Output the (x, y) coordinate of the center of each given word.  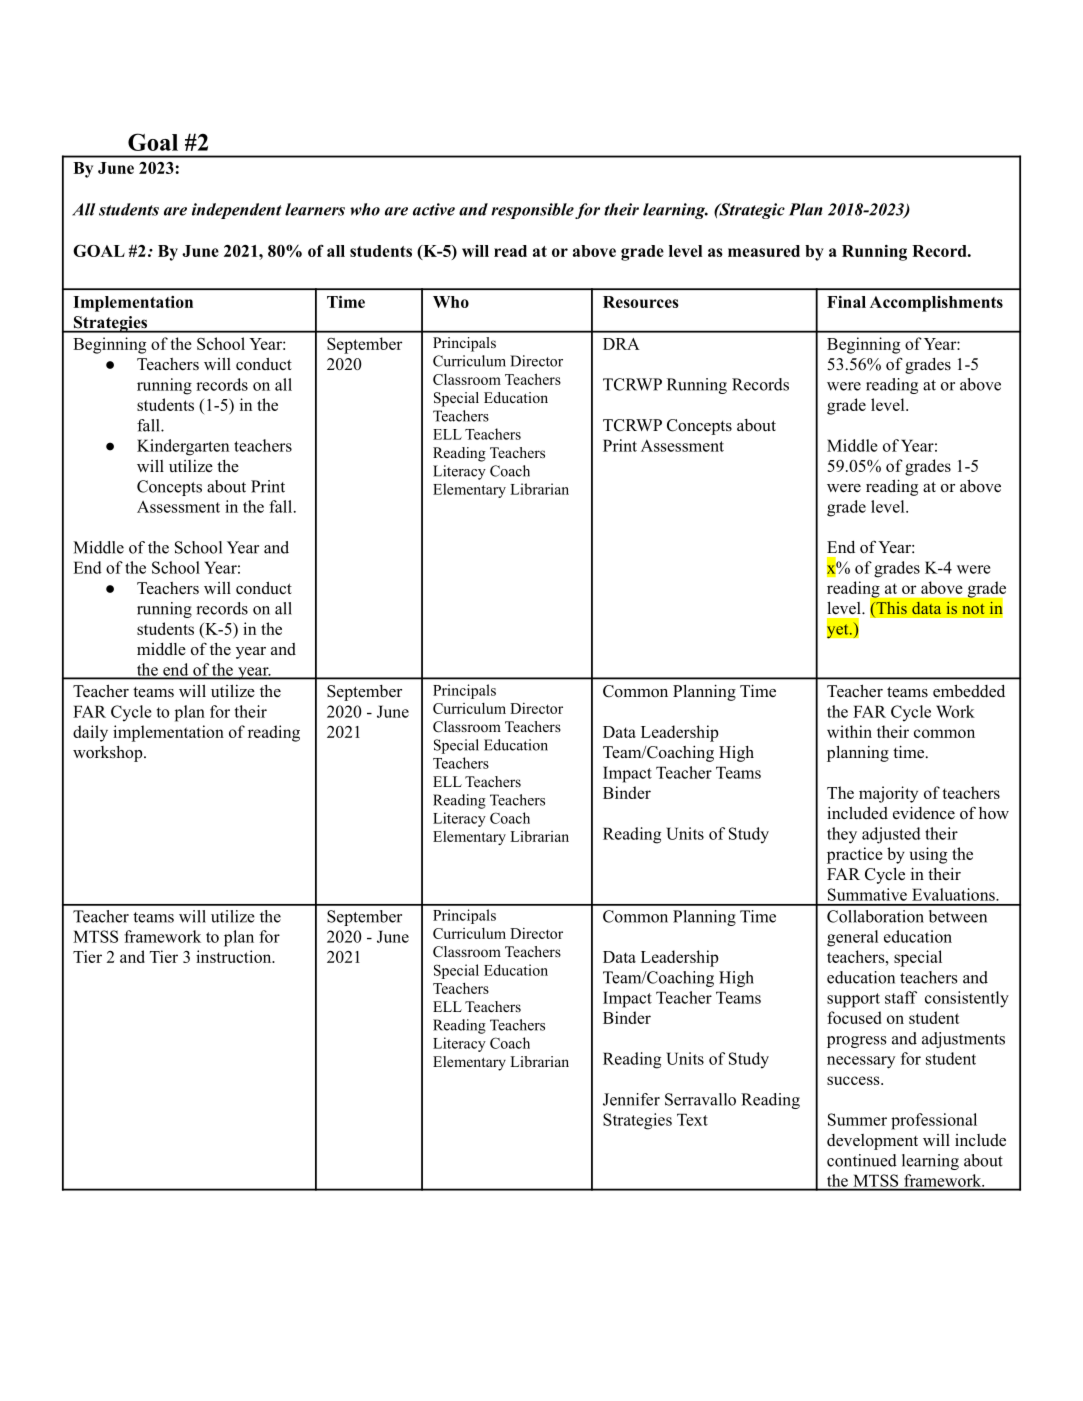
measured (764, 251)
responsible (532, 211)
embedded (969, 691)
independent (237, 211)
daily (90, 733)
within (849, 731)
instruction (235, 956)
